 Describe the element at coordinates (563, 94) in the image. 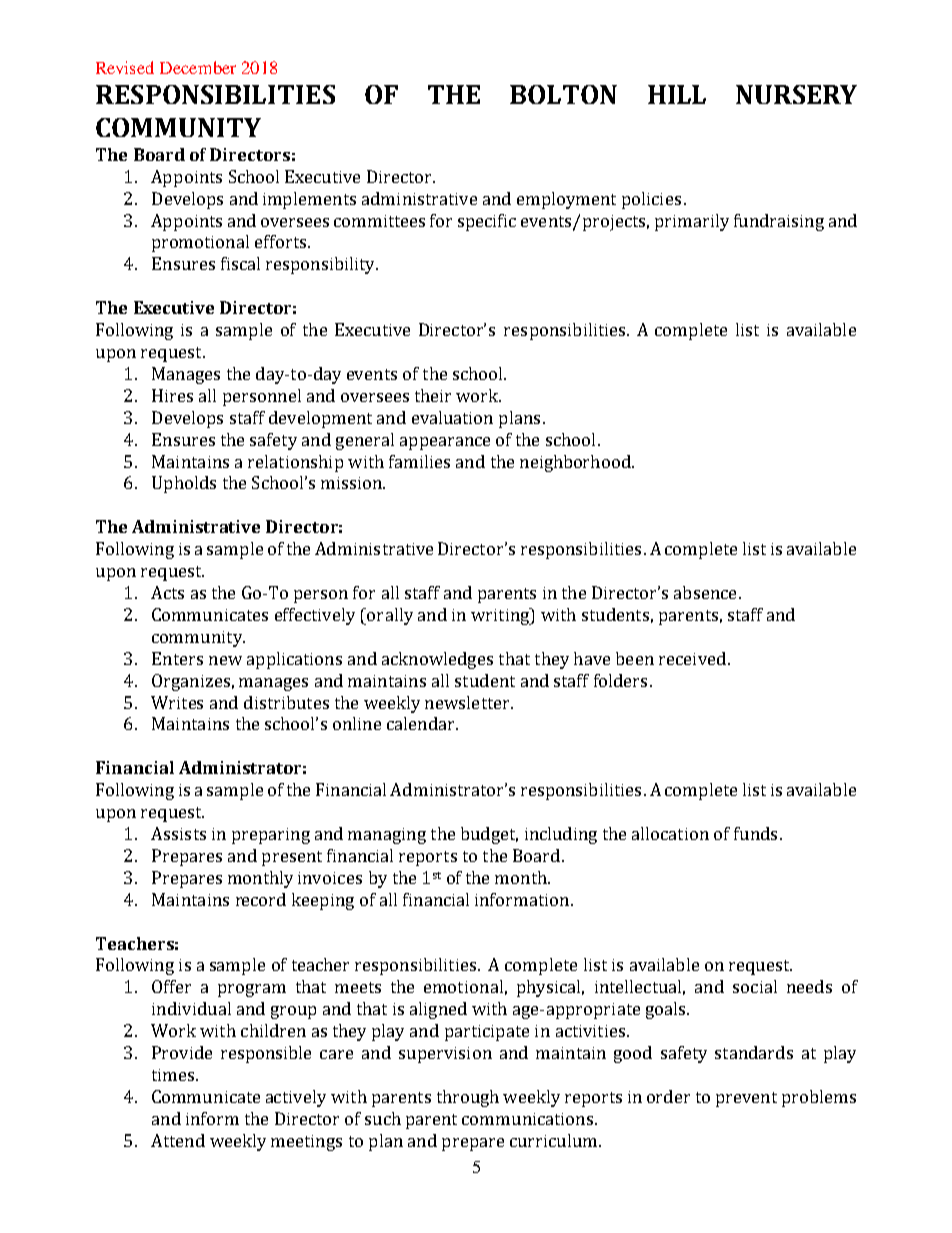

I see `BOLTON` at that location.
